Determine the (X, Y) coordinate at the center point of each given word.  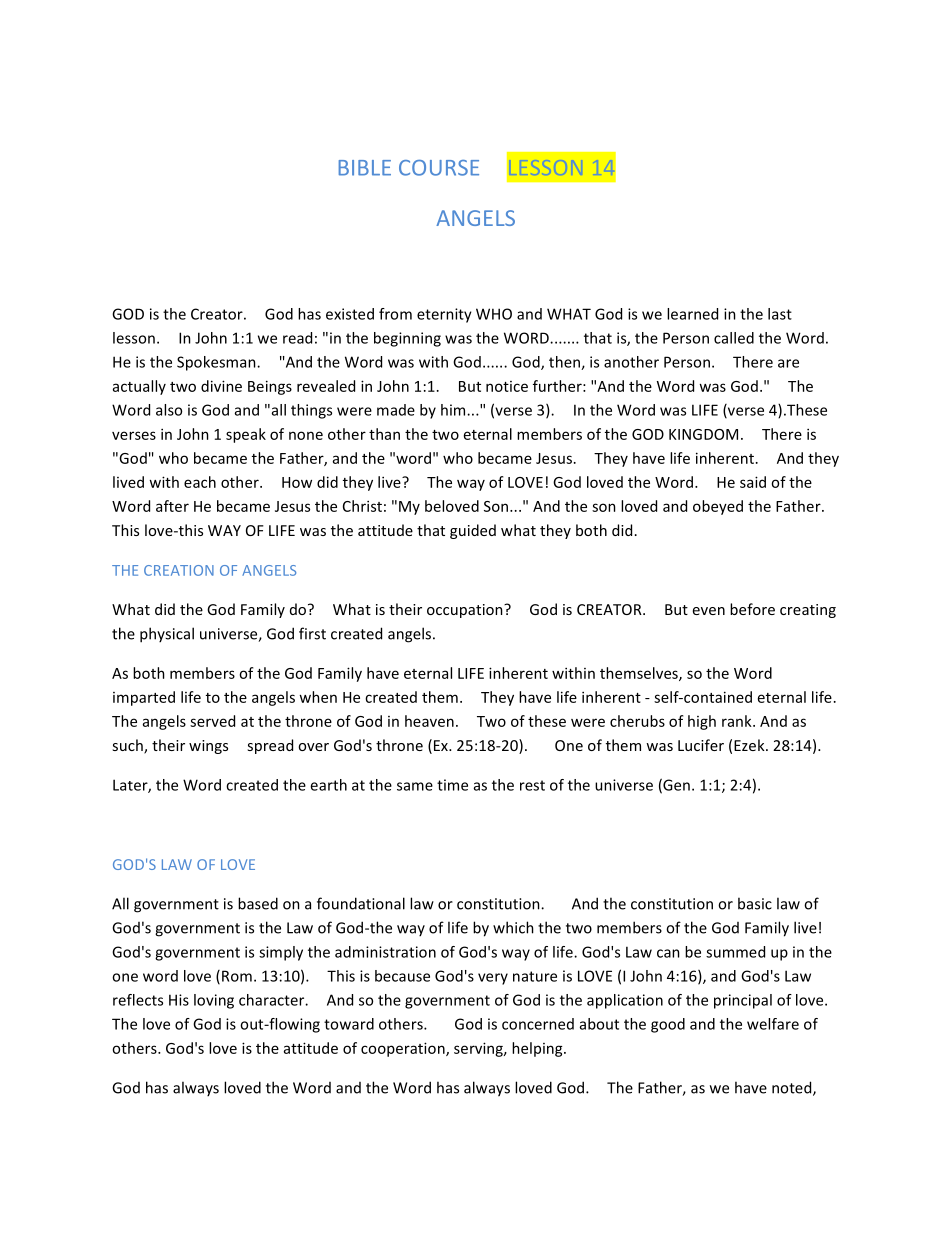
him (454, 410)
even (709, 611)
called (734, 338)
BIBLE (365, 168)
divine (221, 386)
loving (214, 1001)
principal (743, 1001)
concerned (538, 1024)
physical (167, 635)
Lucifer (701, 745)
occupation (466, 611)
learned (692, 314)
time (452, 785)
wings (208, 747)
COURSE (439, 168)
